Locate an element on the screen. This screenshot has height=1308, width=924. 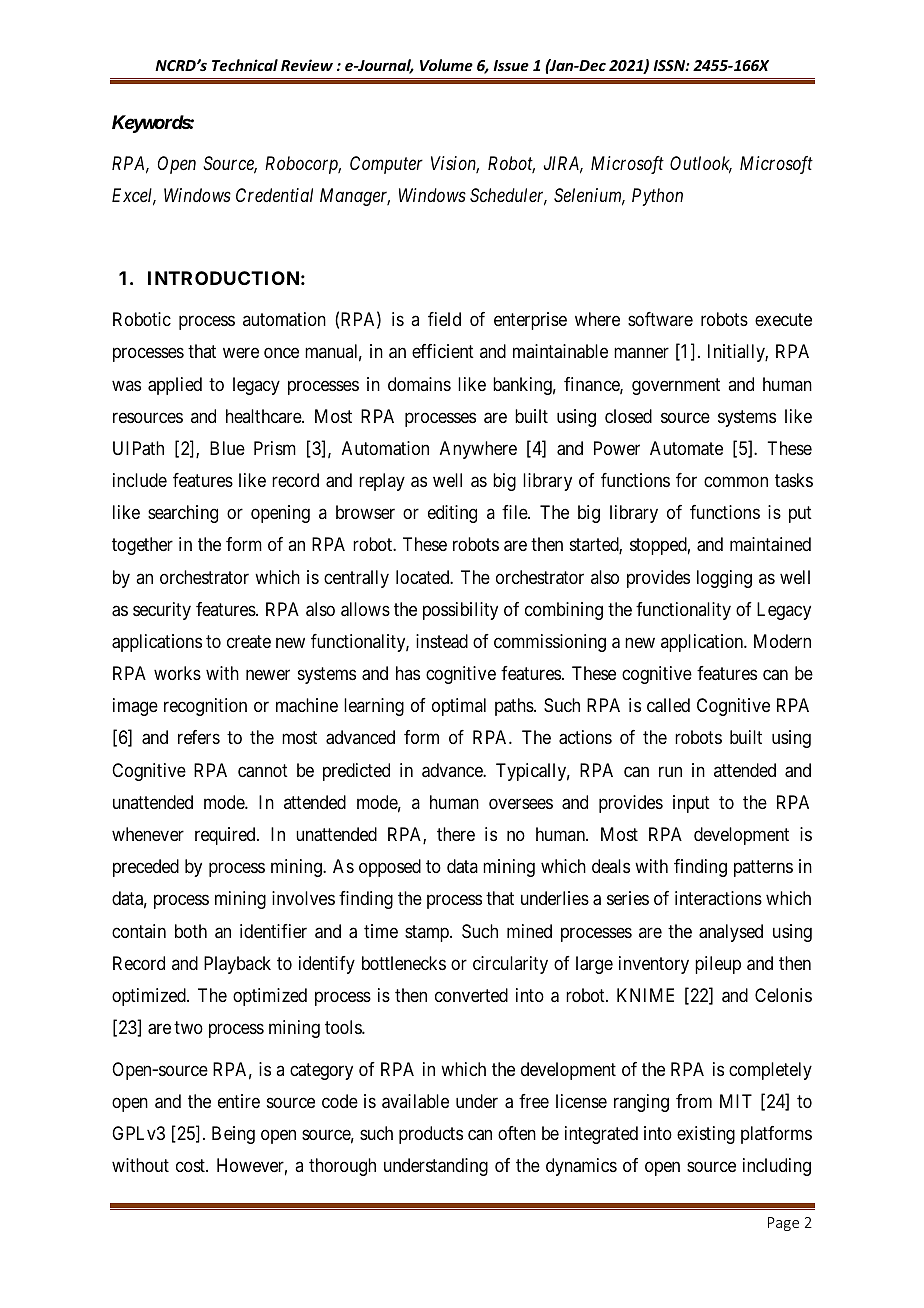
editing is located at coordinates (452, 514).
